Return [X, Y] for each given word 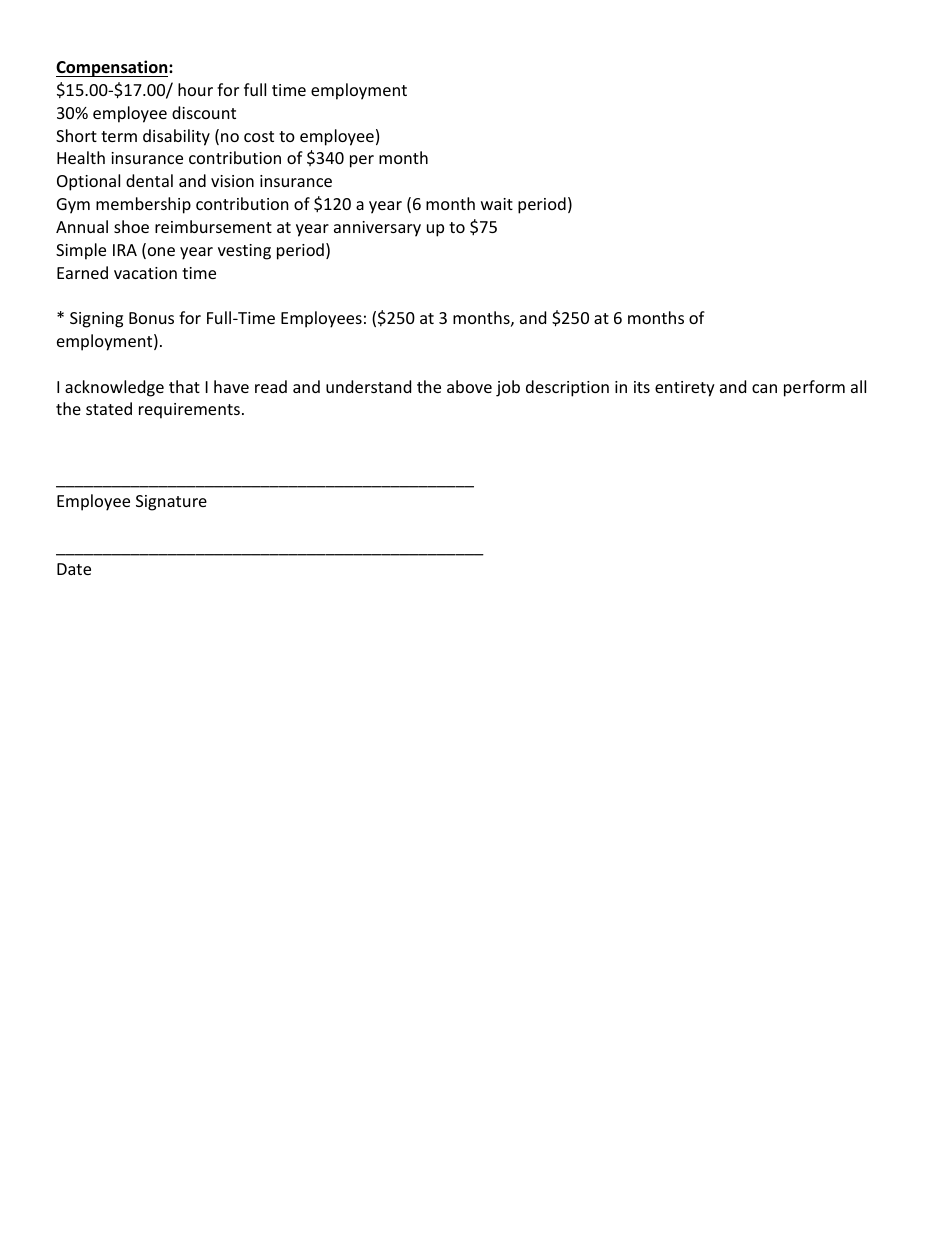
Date [74, 569]
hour [195, 89]
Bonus [151, 318]
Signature [171, 503]
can [764, 388]
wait [497, 204]
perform [814, 388]
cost [259, 136]
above [469, 386]
